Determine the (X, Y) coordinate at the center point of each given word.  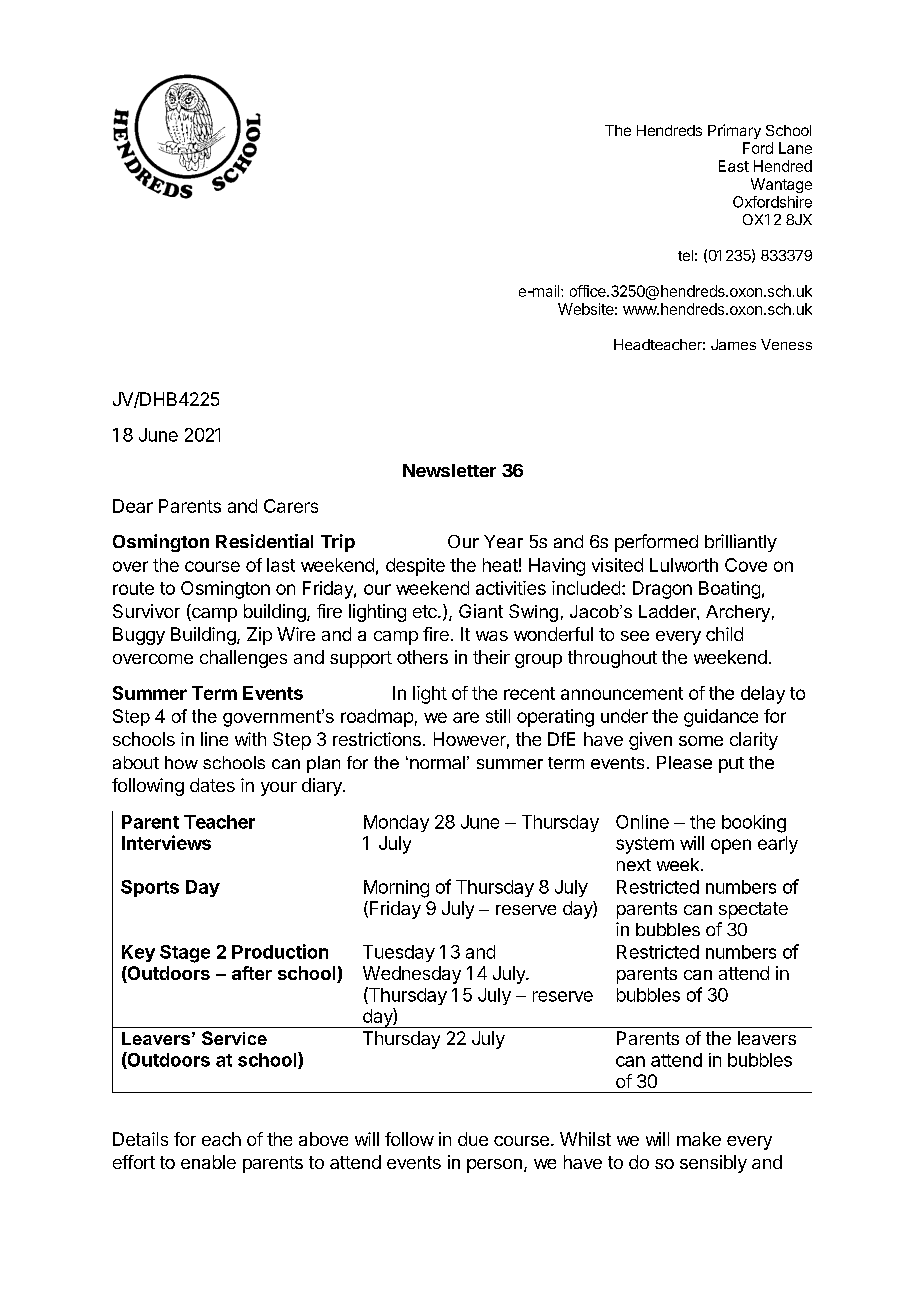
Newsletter (449, 470)
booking (754, 824)
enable (208, 1162)
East (734, 166)
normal (437, 762)
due (473, 1139)
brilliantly (741, 543)
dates (212, 785)
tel (685, 255)
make (699, 1139)
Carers (291, 506)
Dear (133, 506)
